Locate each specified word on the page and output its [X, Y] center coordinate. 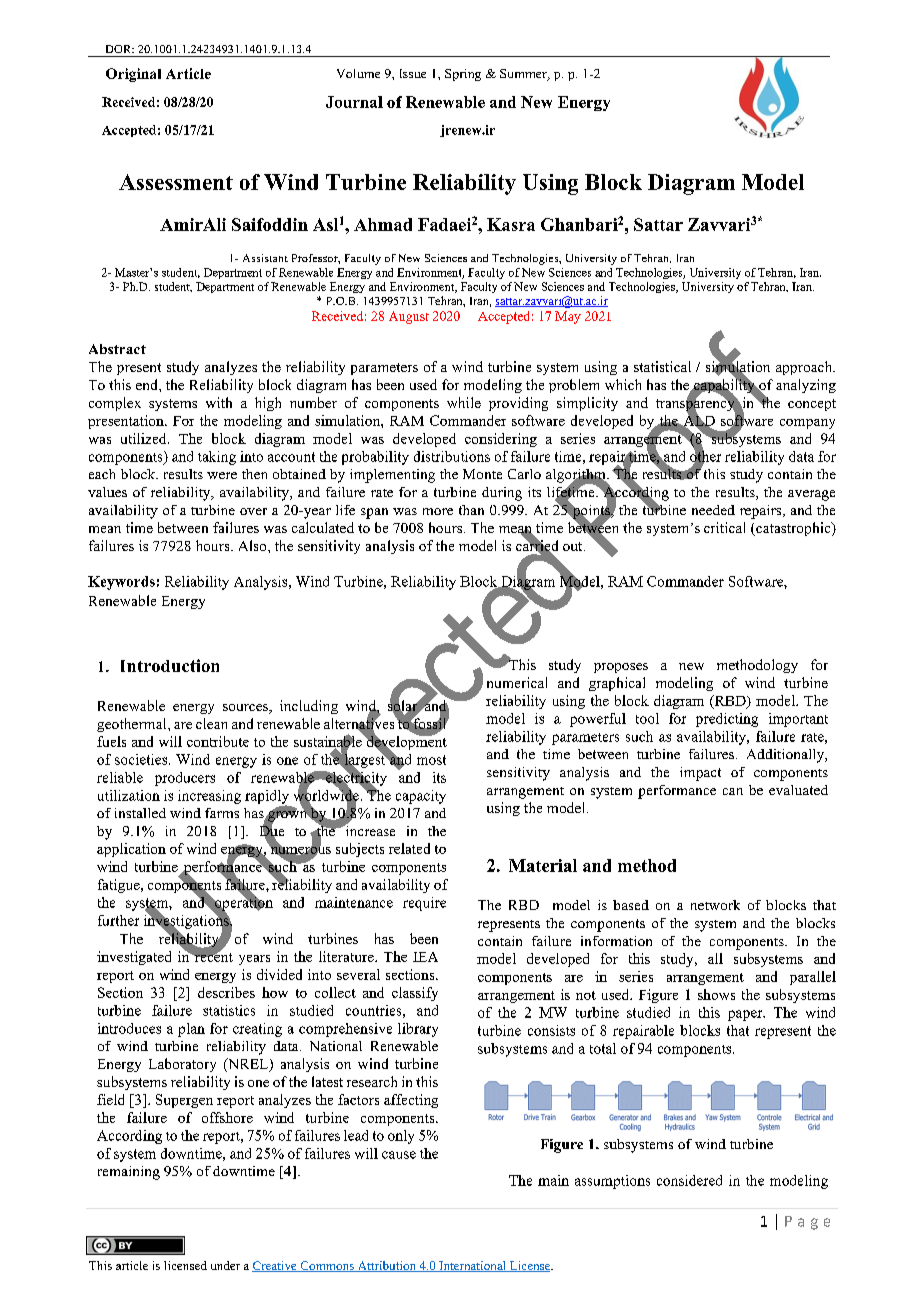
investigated [134, 958]
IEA [425, 957]
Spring [463, 75]
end [148, 384]
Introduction [170, 665]
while [464, 402]
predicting [727, 720]
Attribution [386, 1266]
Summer [524, 75]
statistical [662, 366]
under [225, 1265]
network [715, 905]
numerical [517, 682]
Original [133, 75]
